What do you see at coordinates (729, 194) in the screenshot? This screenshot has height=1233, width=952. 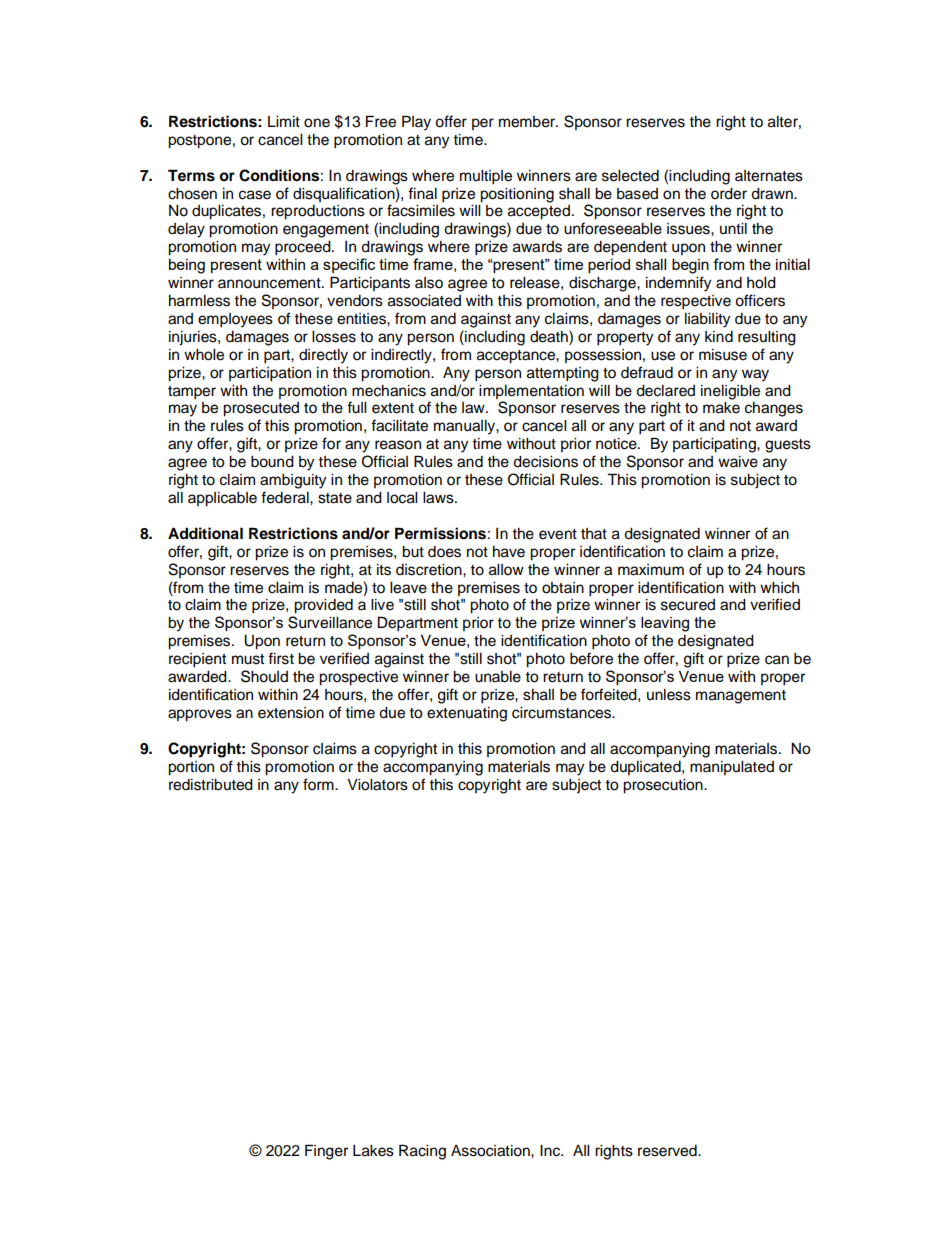 I see `order` at bounding box center [729, 194].
